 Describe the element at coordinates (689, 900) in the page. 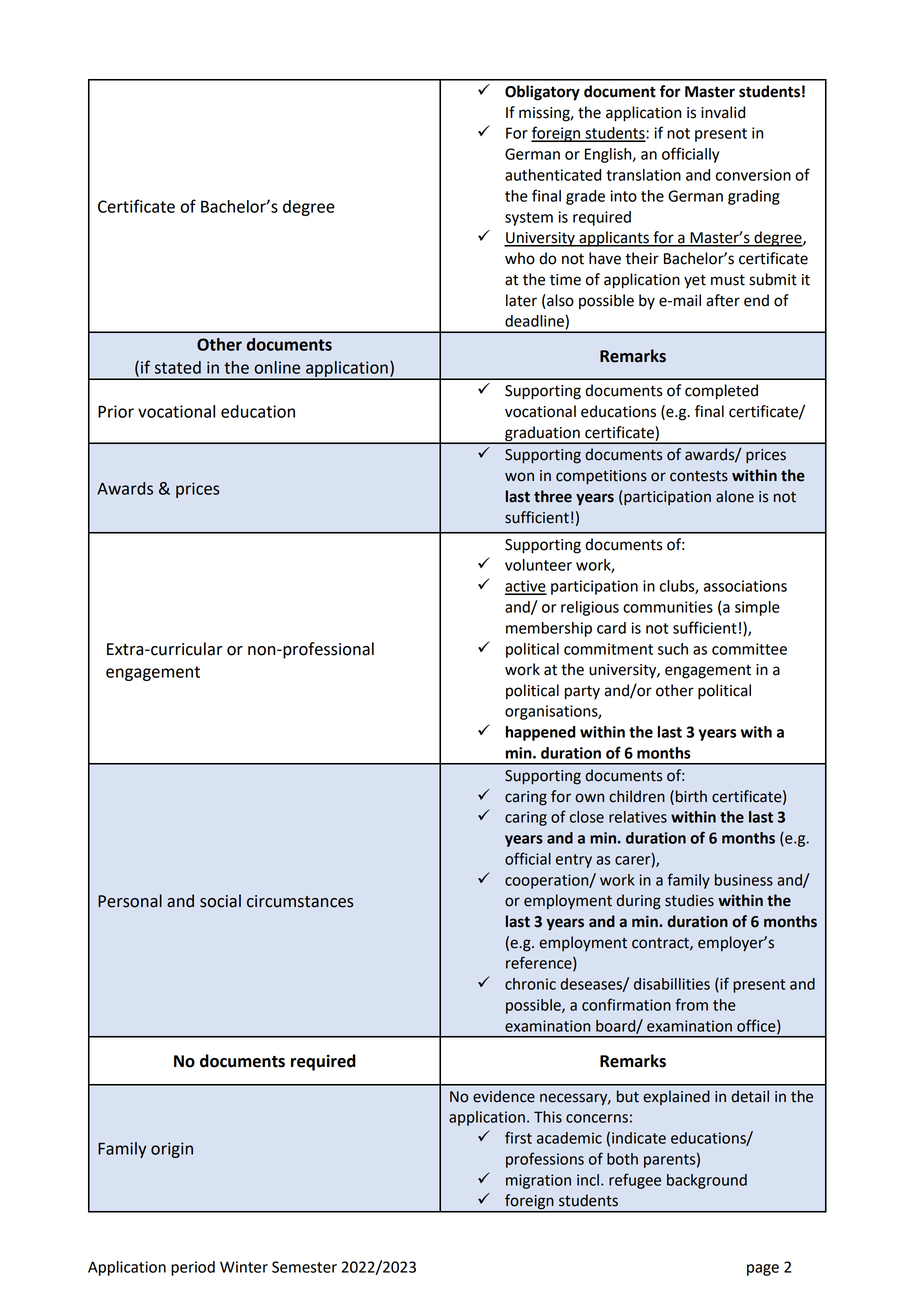

I see `studies` at that location.
